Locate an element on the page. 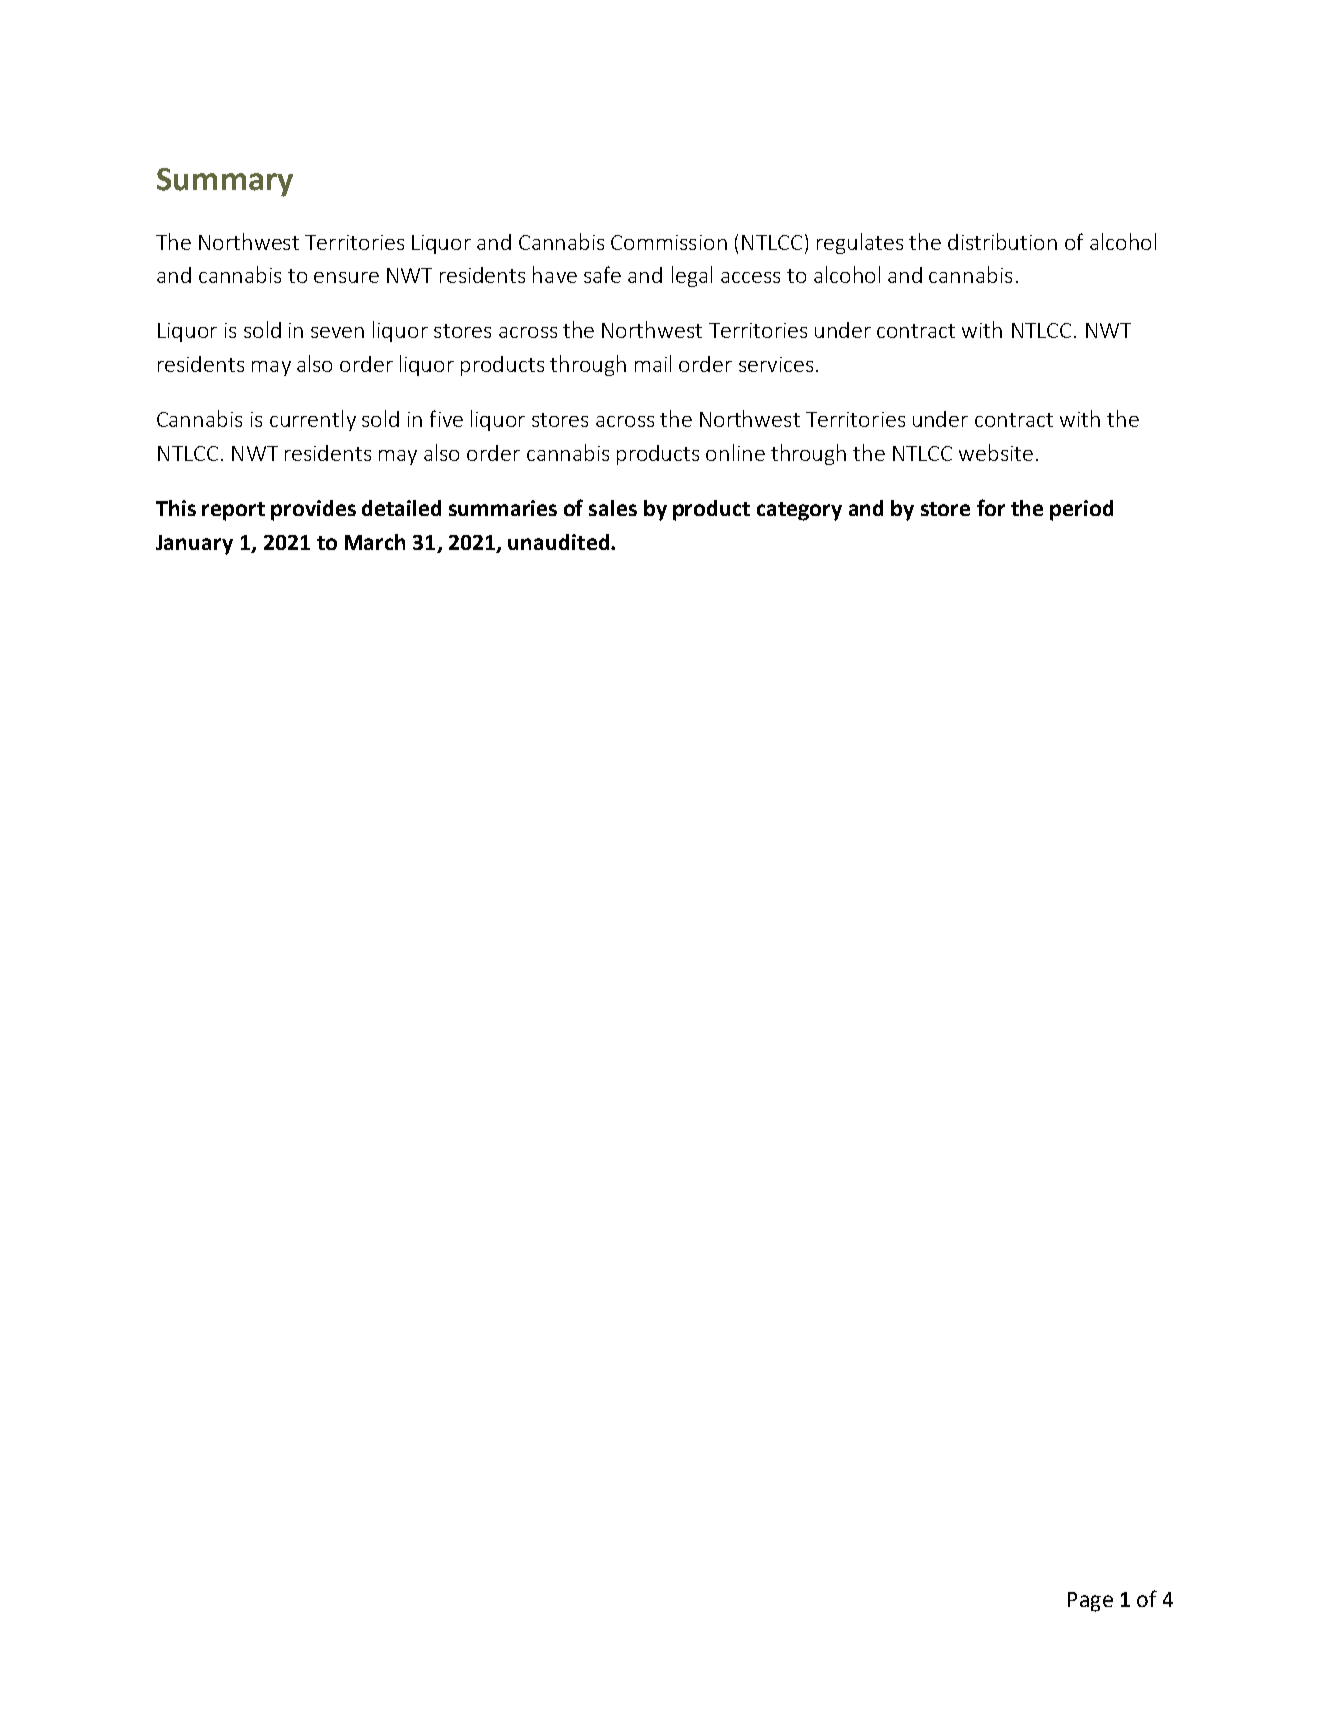 The height and width of the image is (1721, 1330). report is located at coordinates (233, 511).
